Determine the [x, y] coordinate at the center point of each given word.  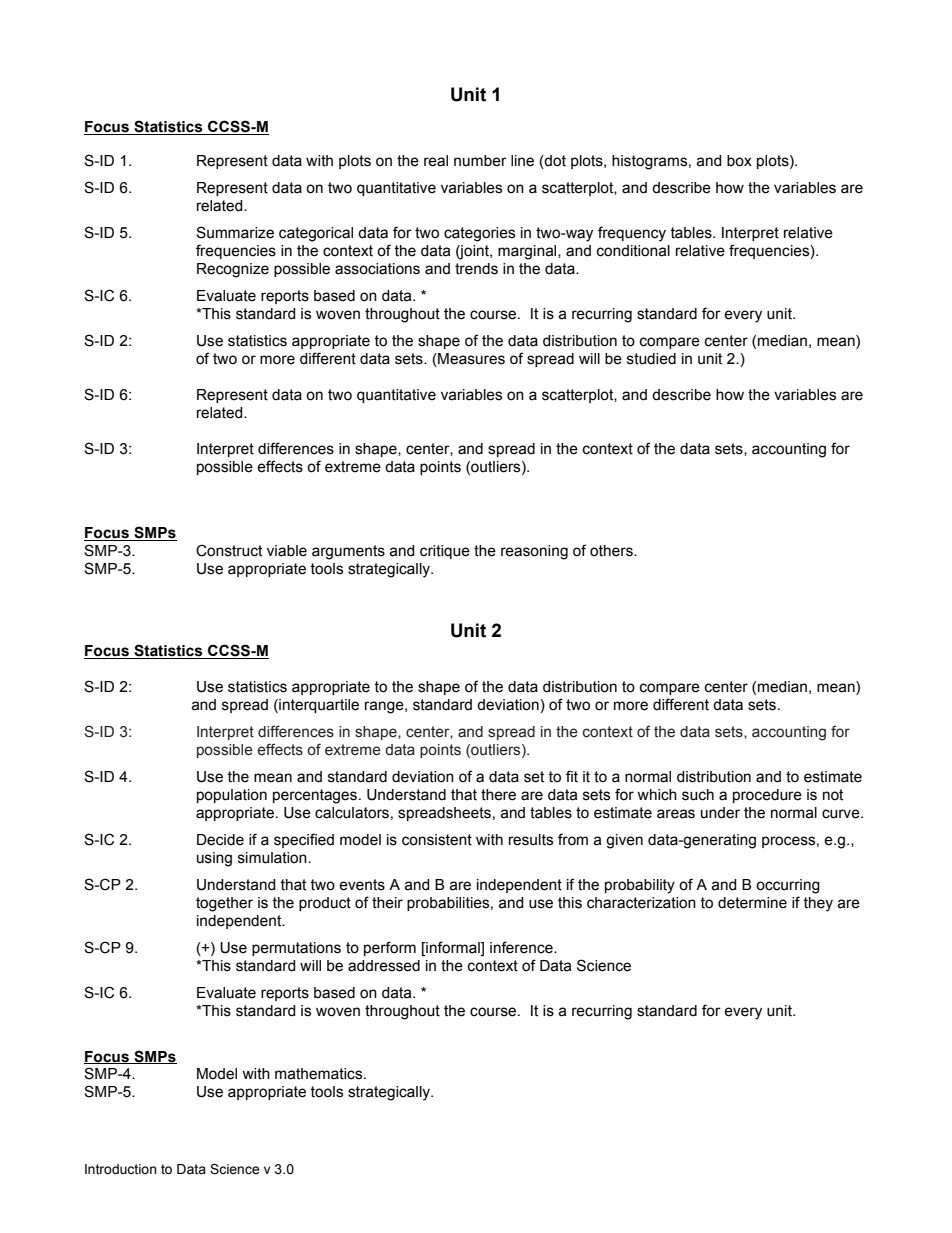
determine [752, 903]
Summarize [235, 232]
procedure [767, 796]
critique [445, 552]
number [480, 161]
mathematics [320, 1074]
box [739, 161]
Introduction [121, 1169]
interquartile [318, 706]
